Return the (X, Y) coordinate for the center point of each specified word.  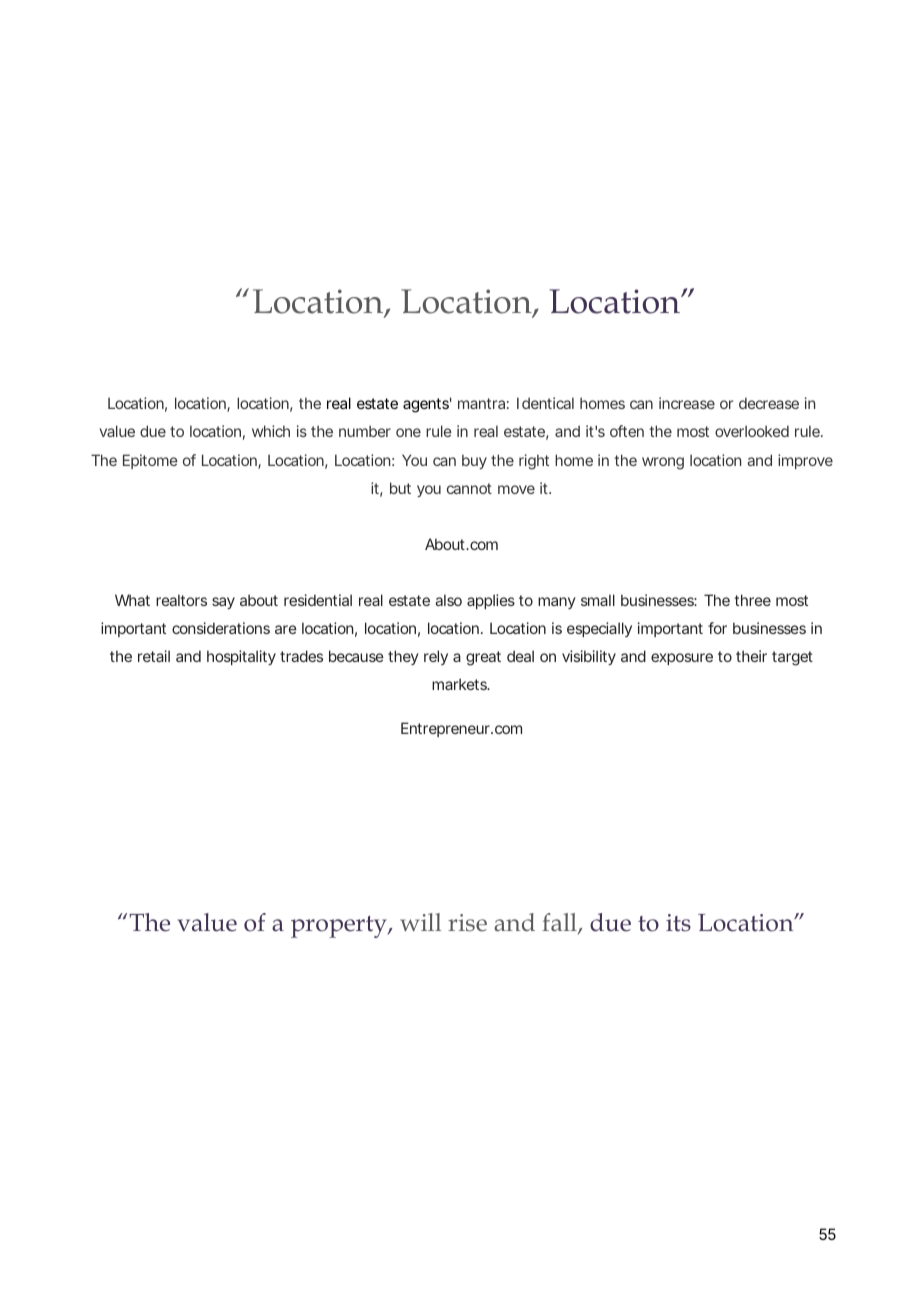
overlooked (752, 431)
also (448, 600)
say (223, 603)
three (752, 600)
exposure (682, 659)
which (271, 431)
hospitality (241, 657)
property (340, 927)
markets (461, 684)
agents (427, 405)
